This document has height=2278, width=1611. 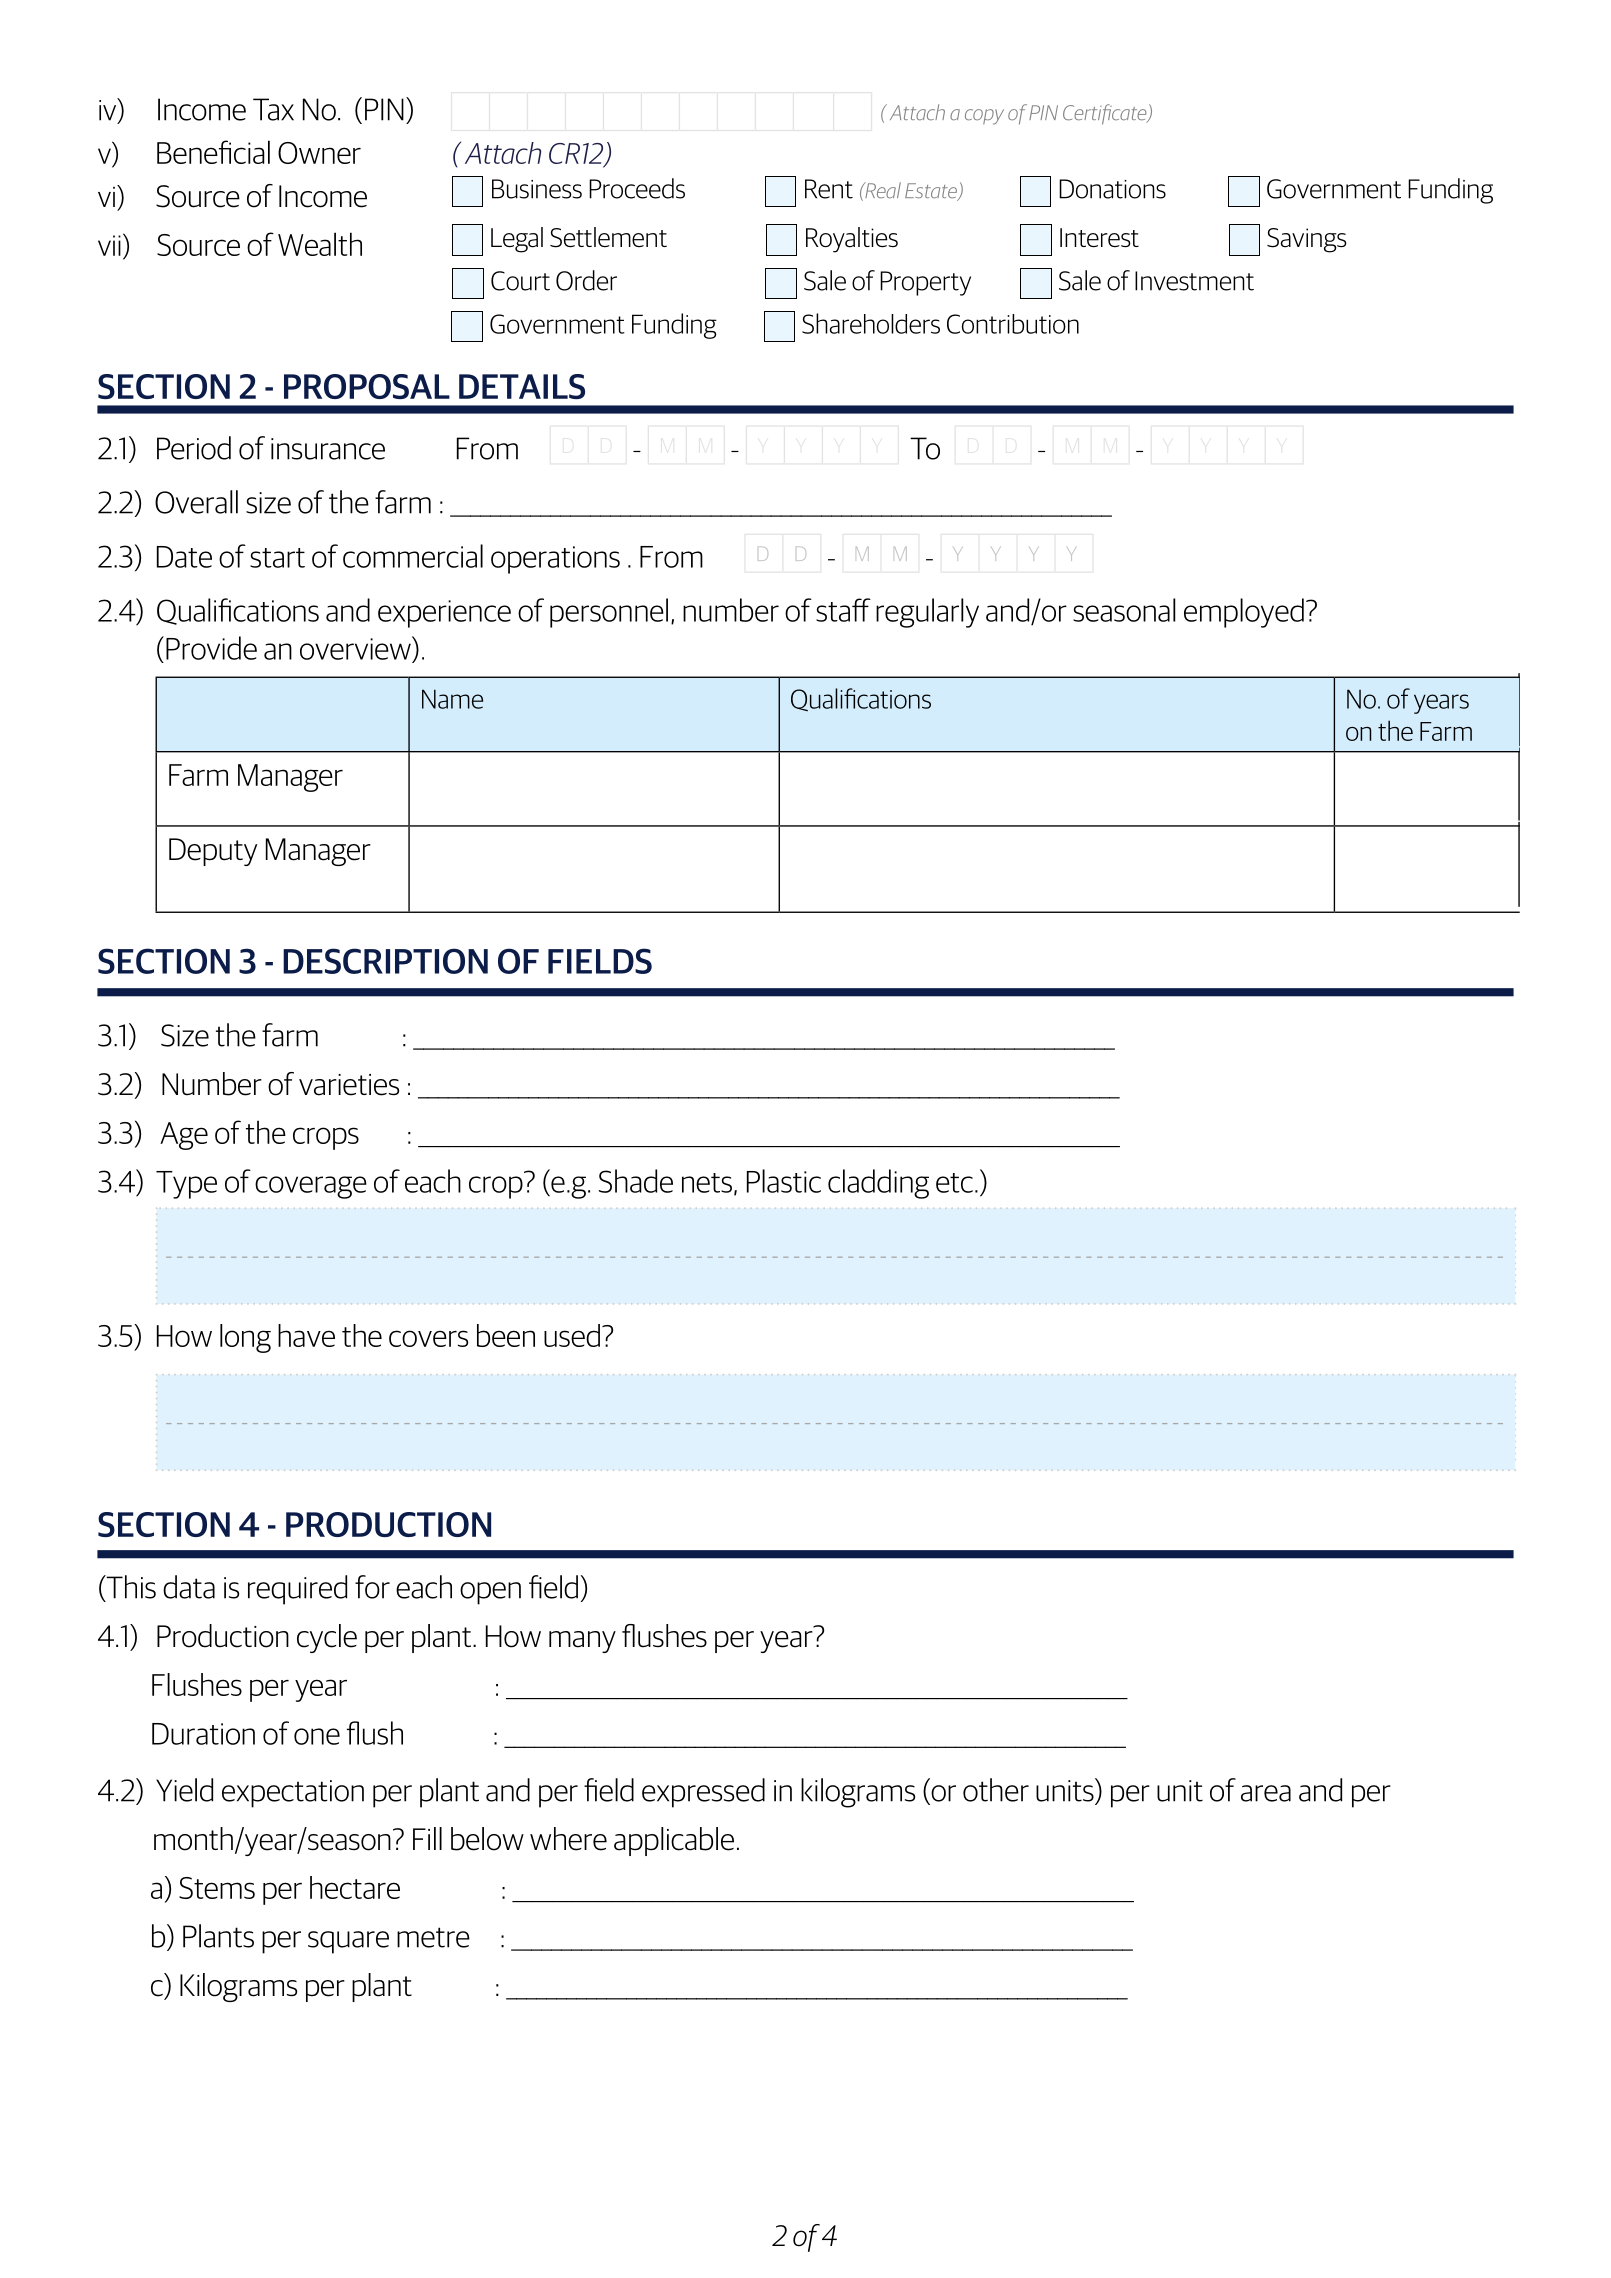 What do you see at coordinates (954, 1183) in the document?
I see `etc` at bounding box center [954, 1183].
